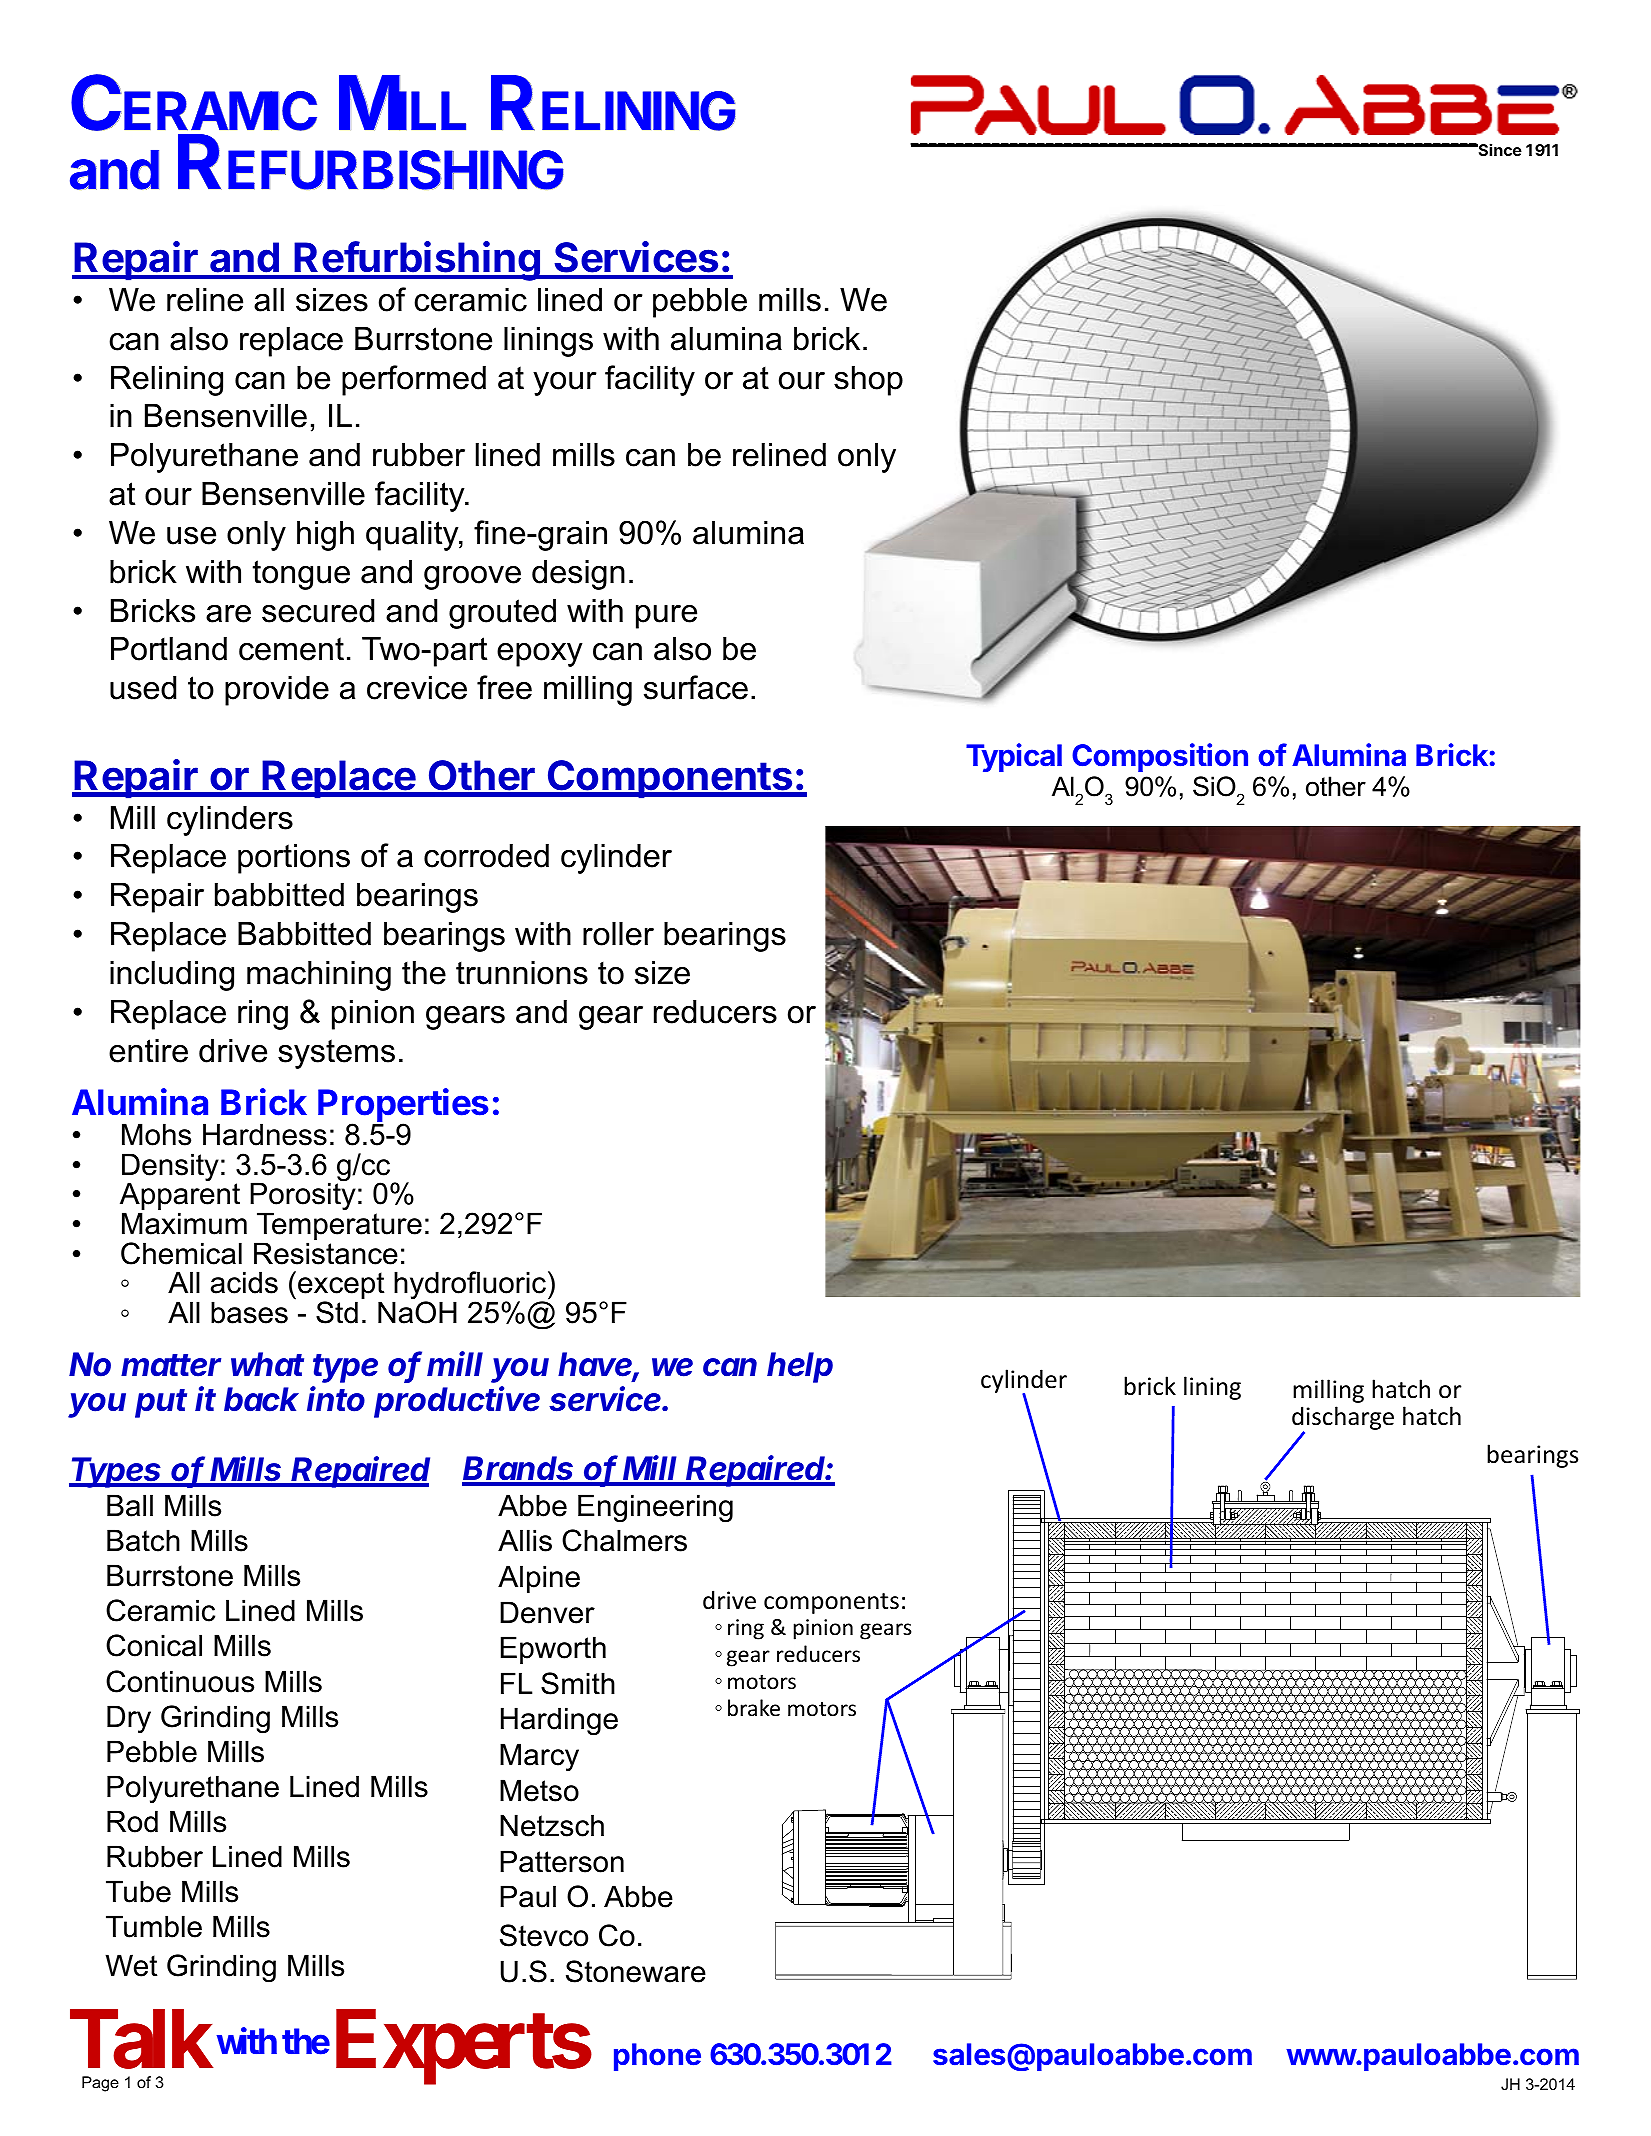  What do you see at coordinates (1343, 1419) in the screenshot?
I see `discharge` at bounding box center [1343, 1419].
